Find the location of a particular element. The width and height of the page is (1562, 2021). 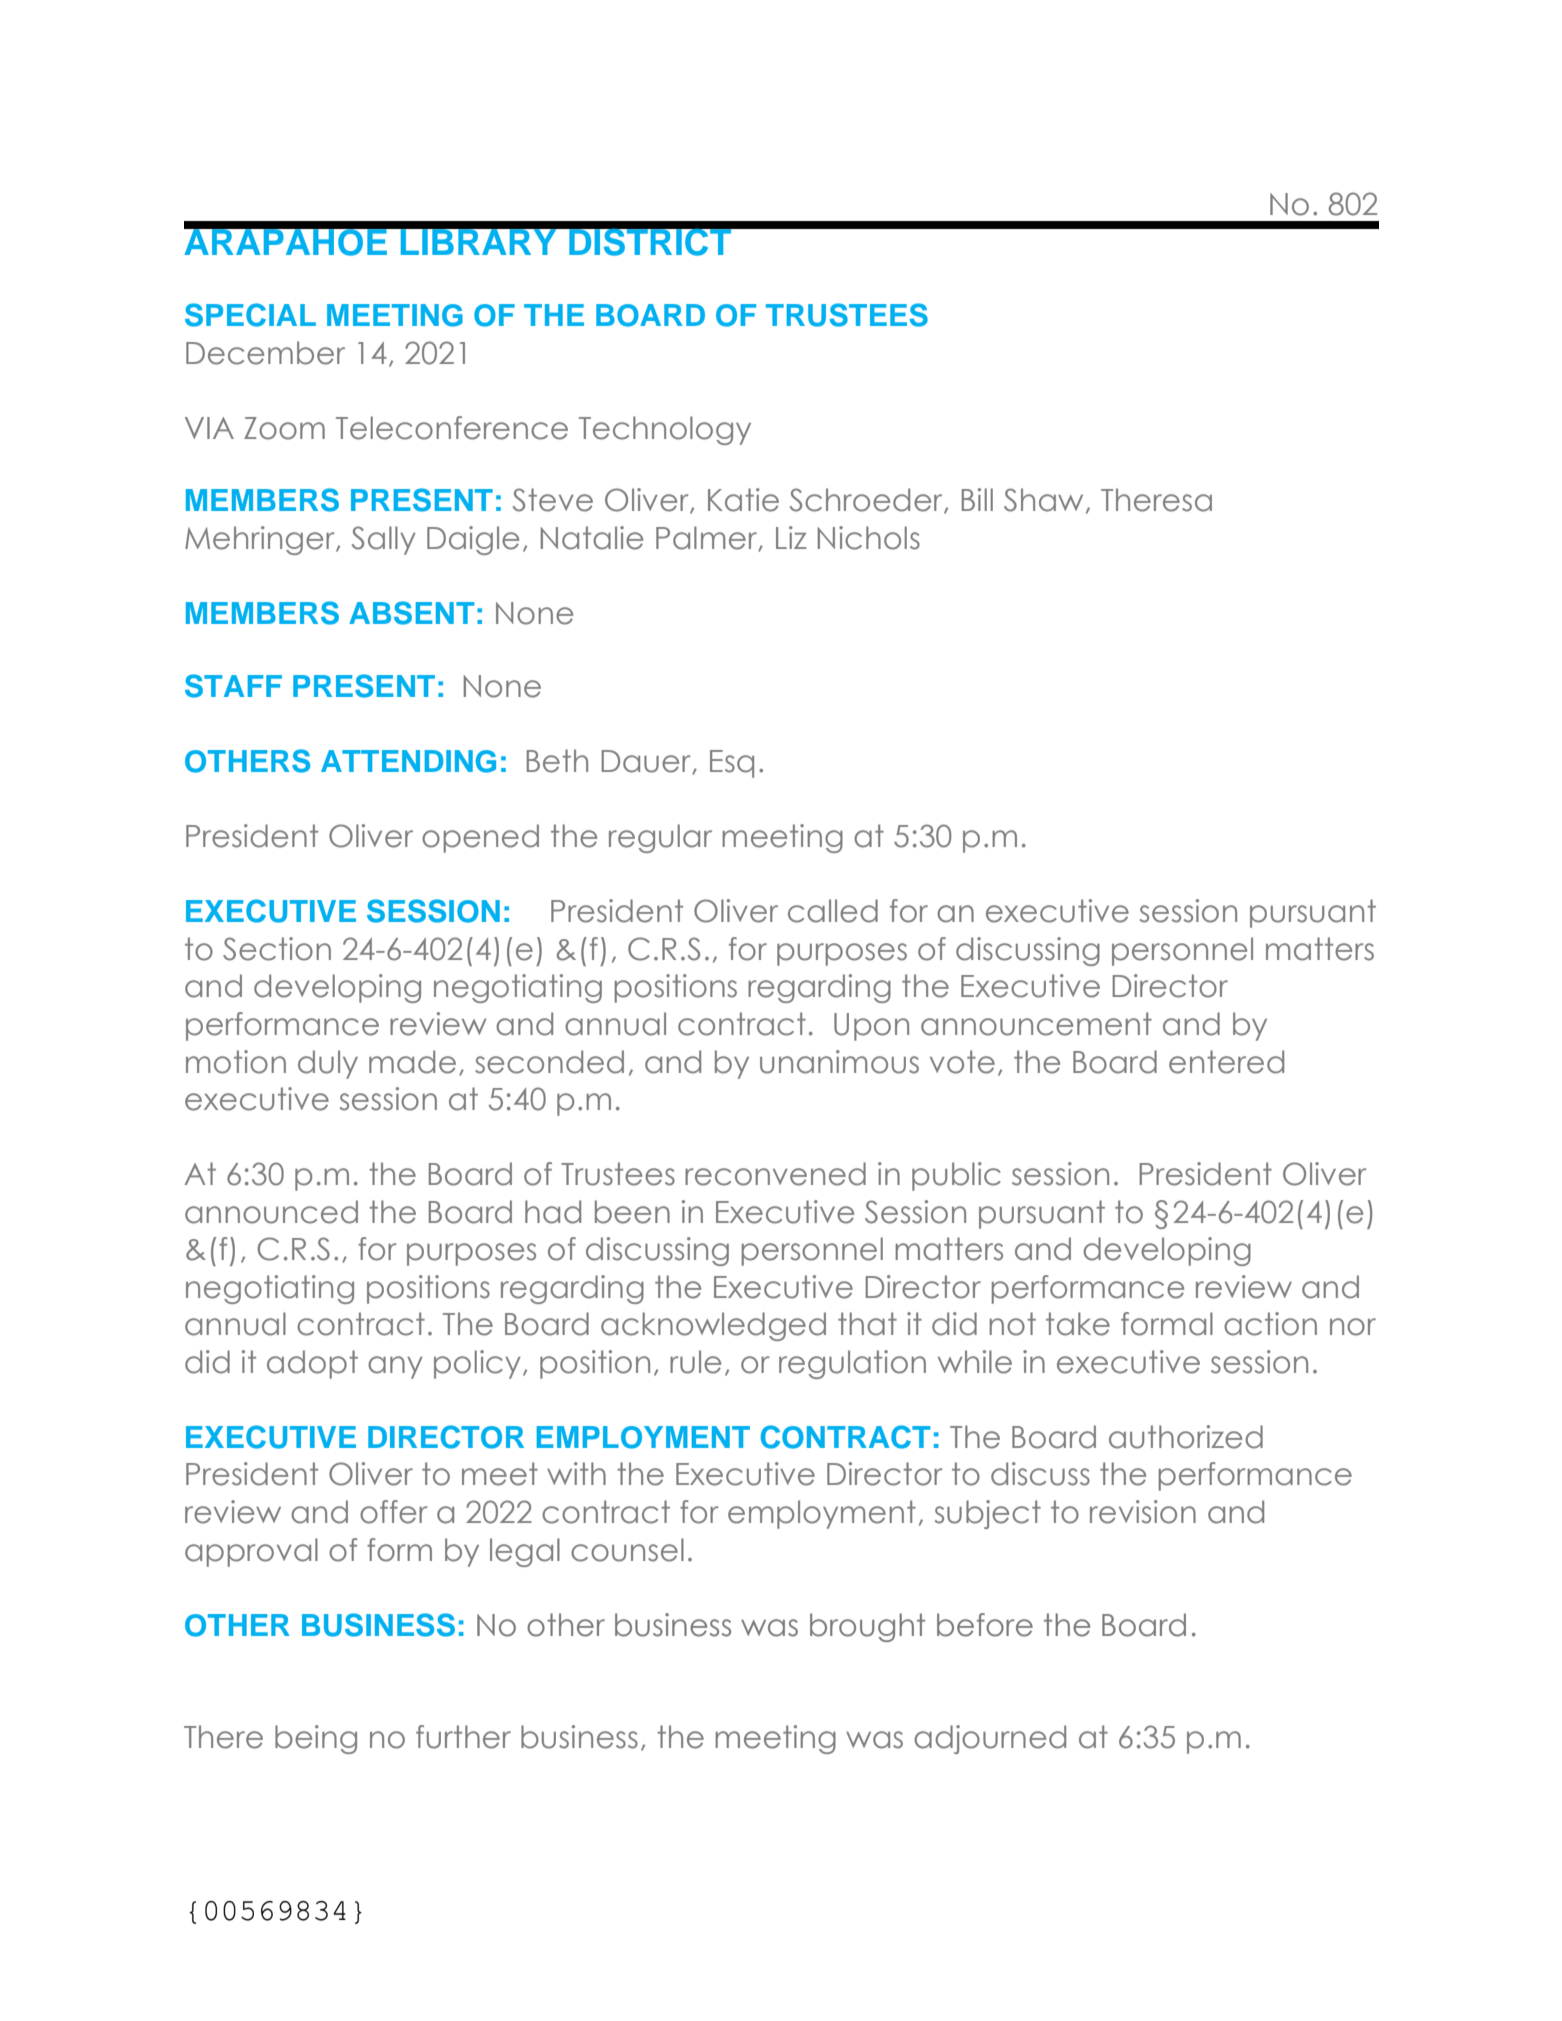

entered is located at coordinates (1226, 1062).
